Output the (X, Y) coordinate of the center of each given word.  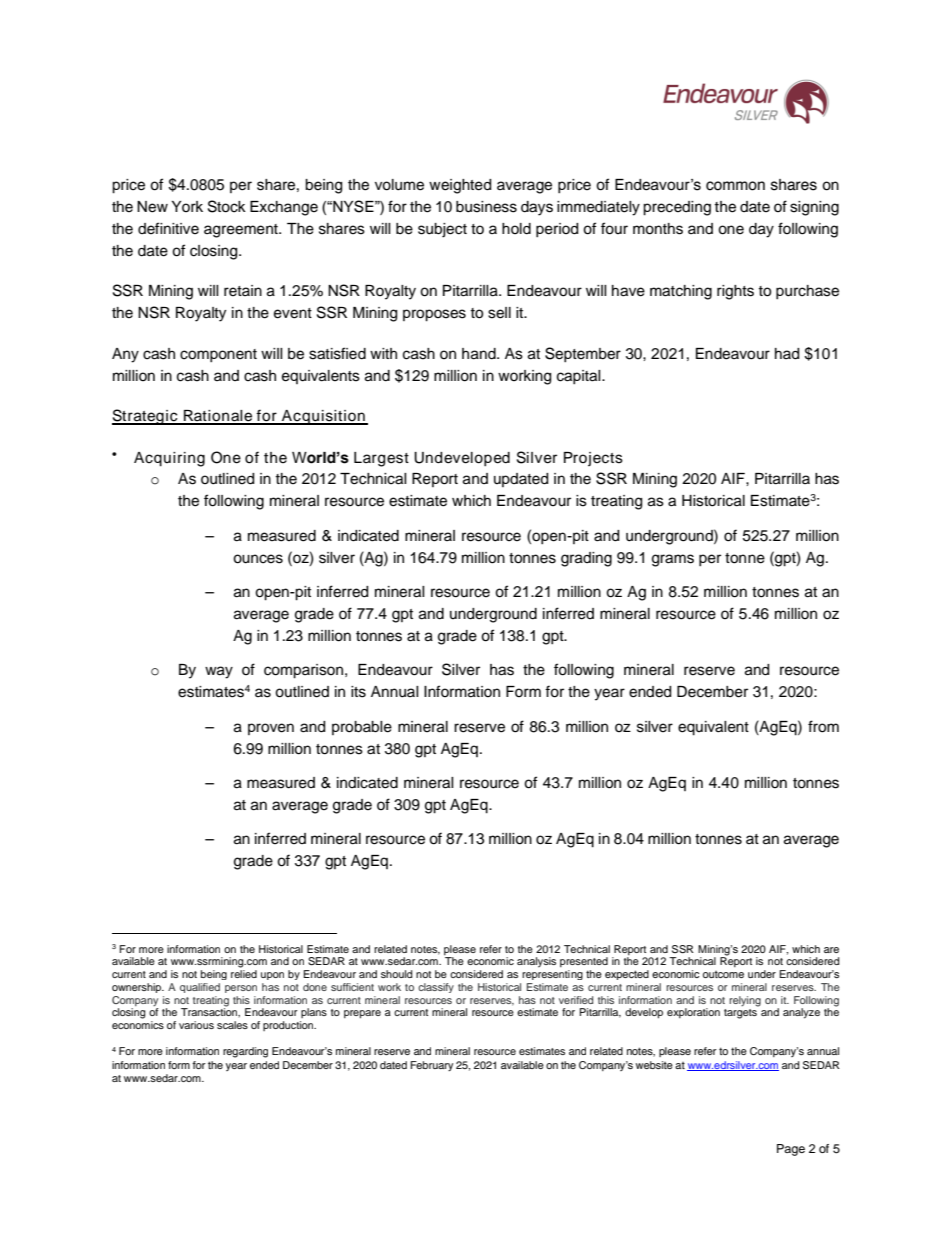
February (431, 1066)
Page (791, 1150)
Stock (227, 206)
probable (362, 728)
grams (673, 560)
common (735, 186)
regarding (245, 1052)
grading (586, 559)
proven (271, 729)
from (823, 726)
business (486, 207)
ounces (258, 559)
